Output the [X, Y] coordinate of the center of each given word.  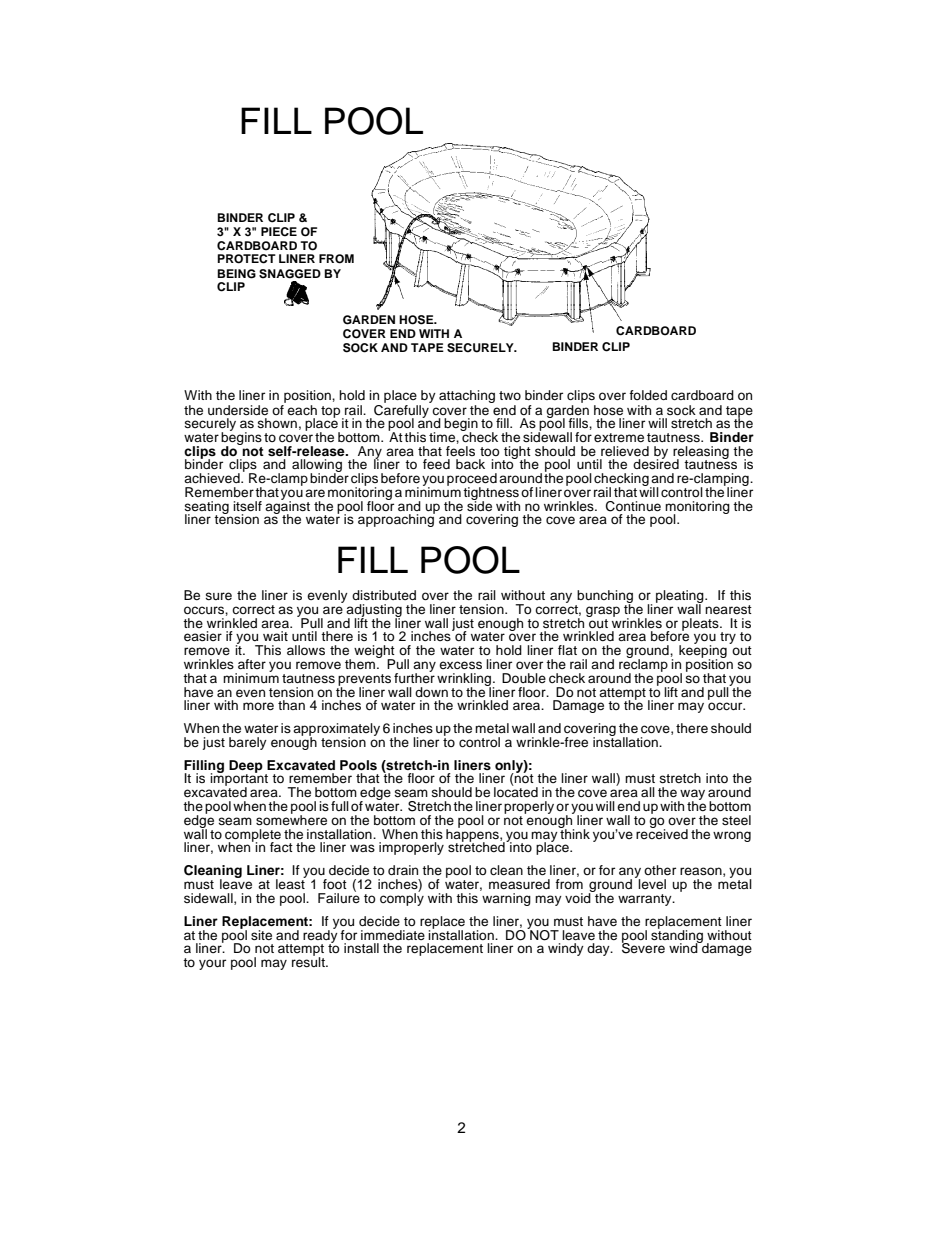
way [691, 796]
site [261, 935]
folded [648, 395]
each [302, 410]
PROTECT [246, 259]
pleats [701, 624]
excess [460, 665]
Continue [633, 506]
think [574, 832]
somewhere [291, 818]
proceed [472, 480]
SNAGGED [290, 274]
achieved [213, 478]
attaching [467, 398]
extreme [619, 437]
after [252, 664]
